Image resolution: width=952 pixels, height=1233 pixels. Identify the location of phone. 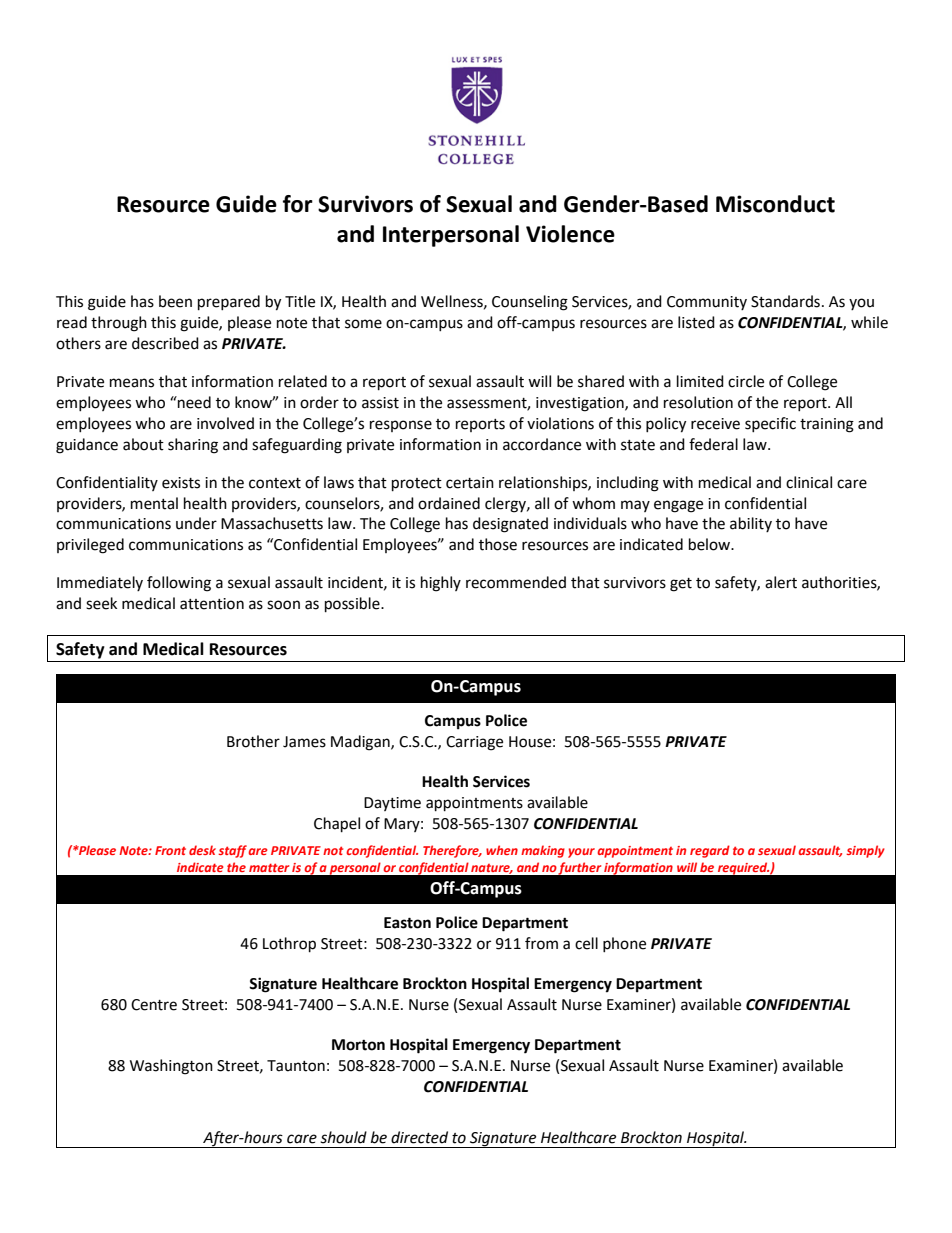
(624, 944).
